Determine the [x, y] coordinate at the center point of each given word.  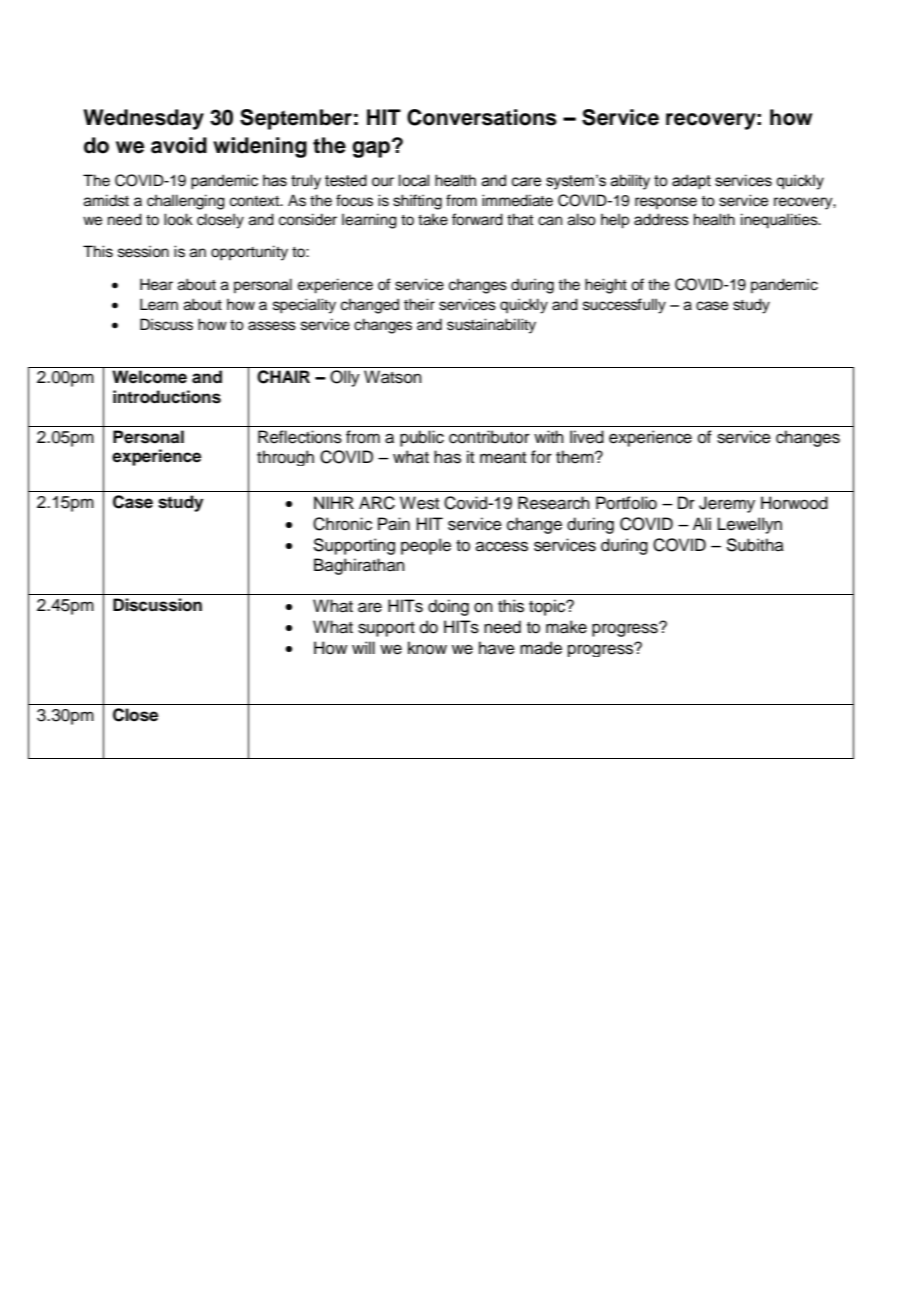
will [363, 647]
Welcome [149, 377]
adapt [691, 181]
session [143, 251]
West [419, 503]
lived [587, 437]
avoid [179, 145]
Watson [393, 377]
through [285, 458]
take [433, 219]
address [661, 219]
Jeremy [727, 504]
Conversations [482, 117]
